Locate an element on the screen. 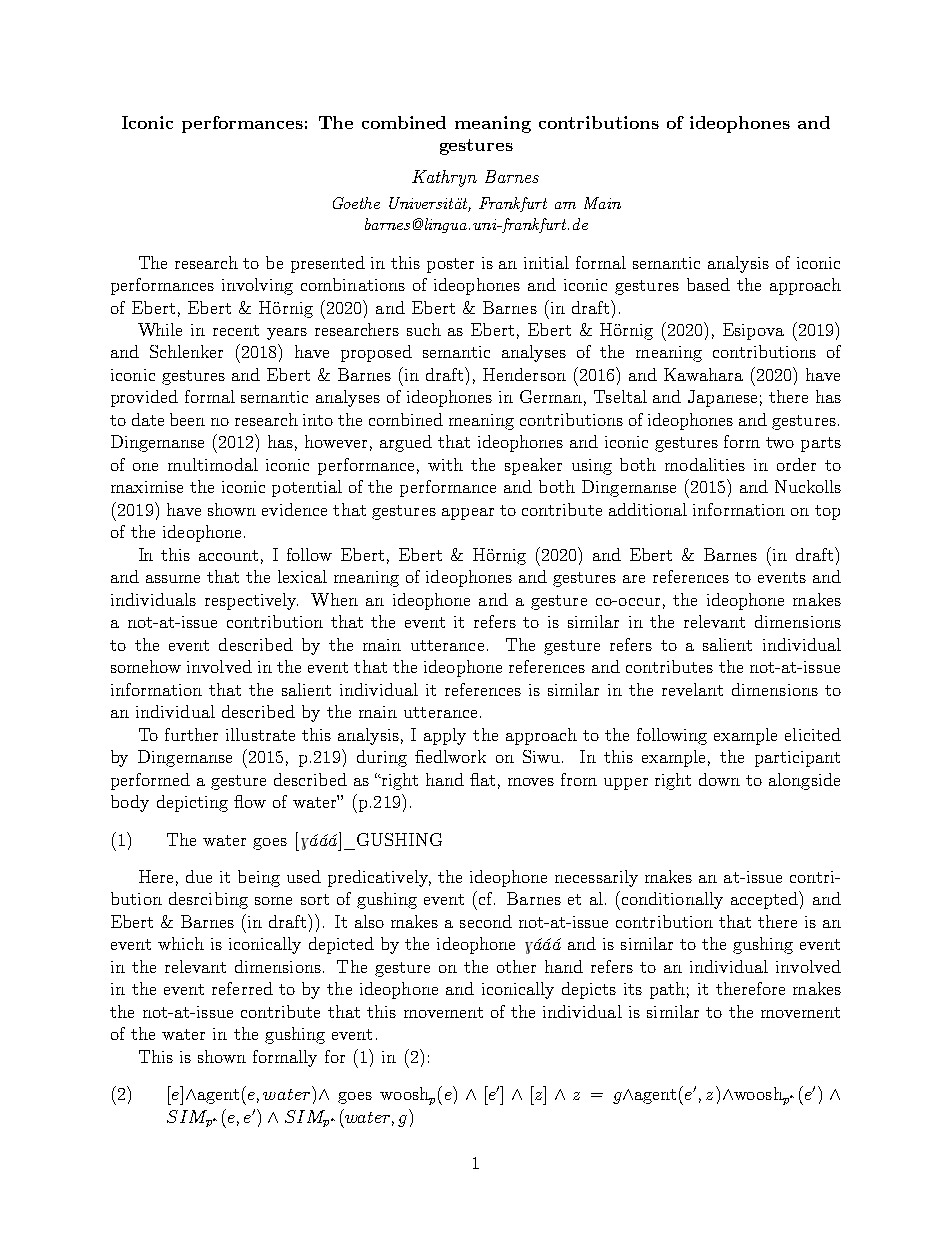 The width and height of the screenshot is (952, 1233). Kathryn is located at coordinates (444, 178).
